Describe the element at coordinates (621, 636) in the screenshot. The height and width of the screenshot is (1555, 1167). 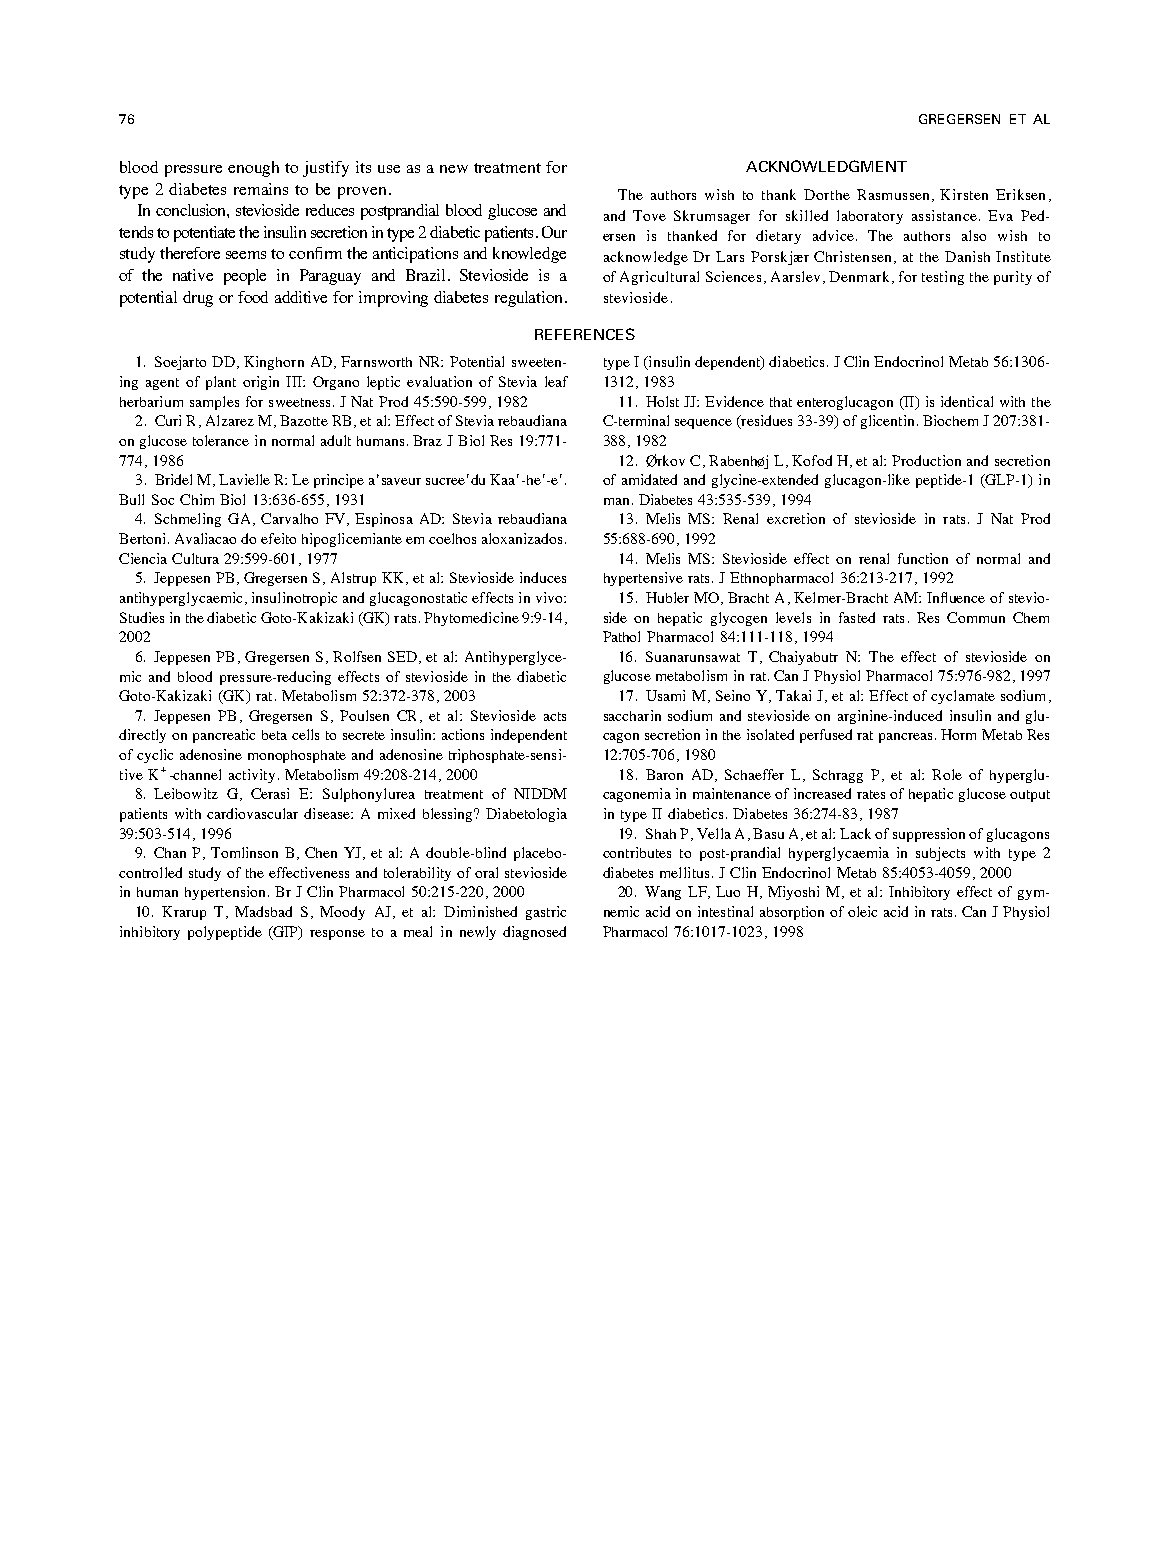
I see `Pathol` at that location.
